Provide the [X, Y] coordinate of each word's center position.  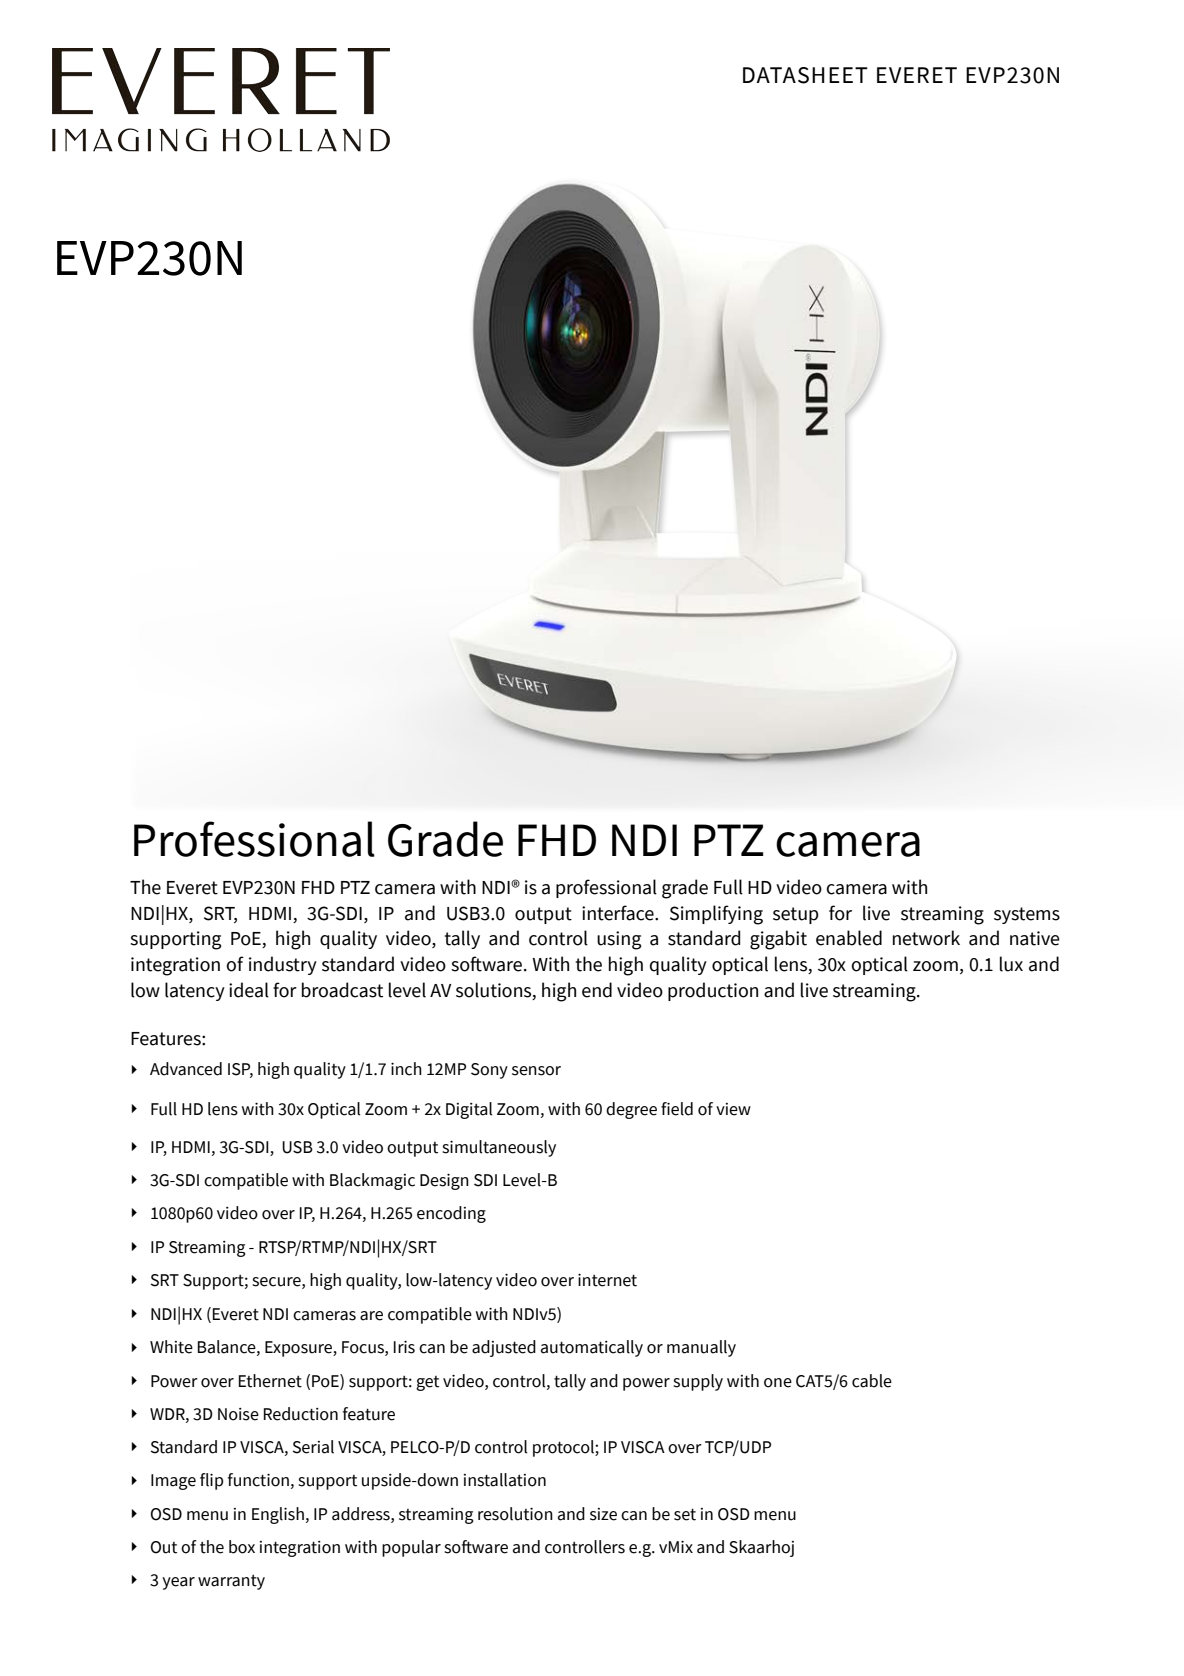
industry [283, 965]
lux [1011, 964]
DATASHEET [805, 75]
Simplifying [716, 915]
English [278, 1515]
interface [619, 913]
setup [796, 915]
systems [1027, 915]
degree [631, 1110]
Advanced [186, 1069]
